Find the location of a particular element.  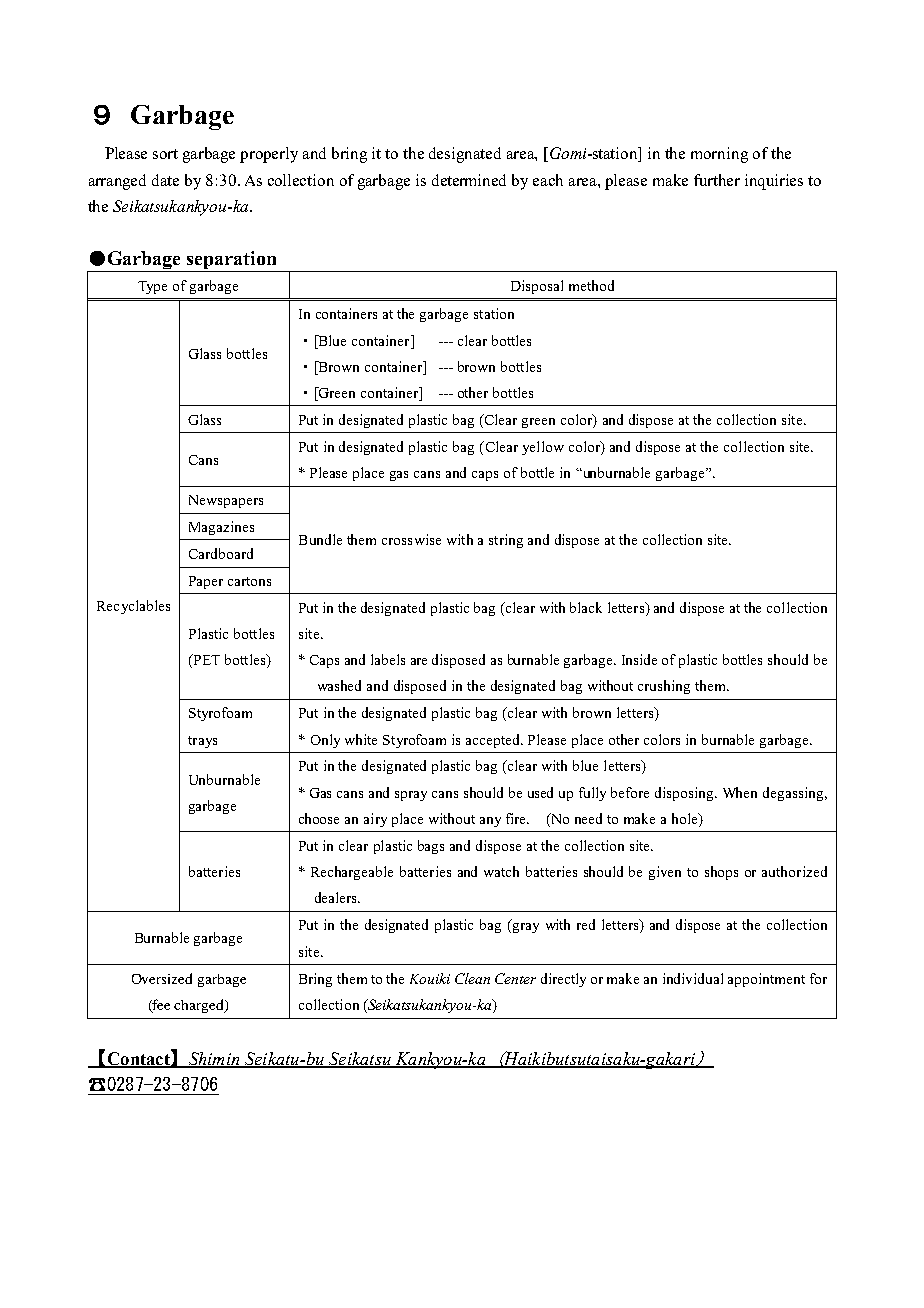

Type is located at coordinates (152, 287).
